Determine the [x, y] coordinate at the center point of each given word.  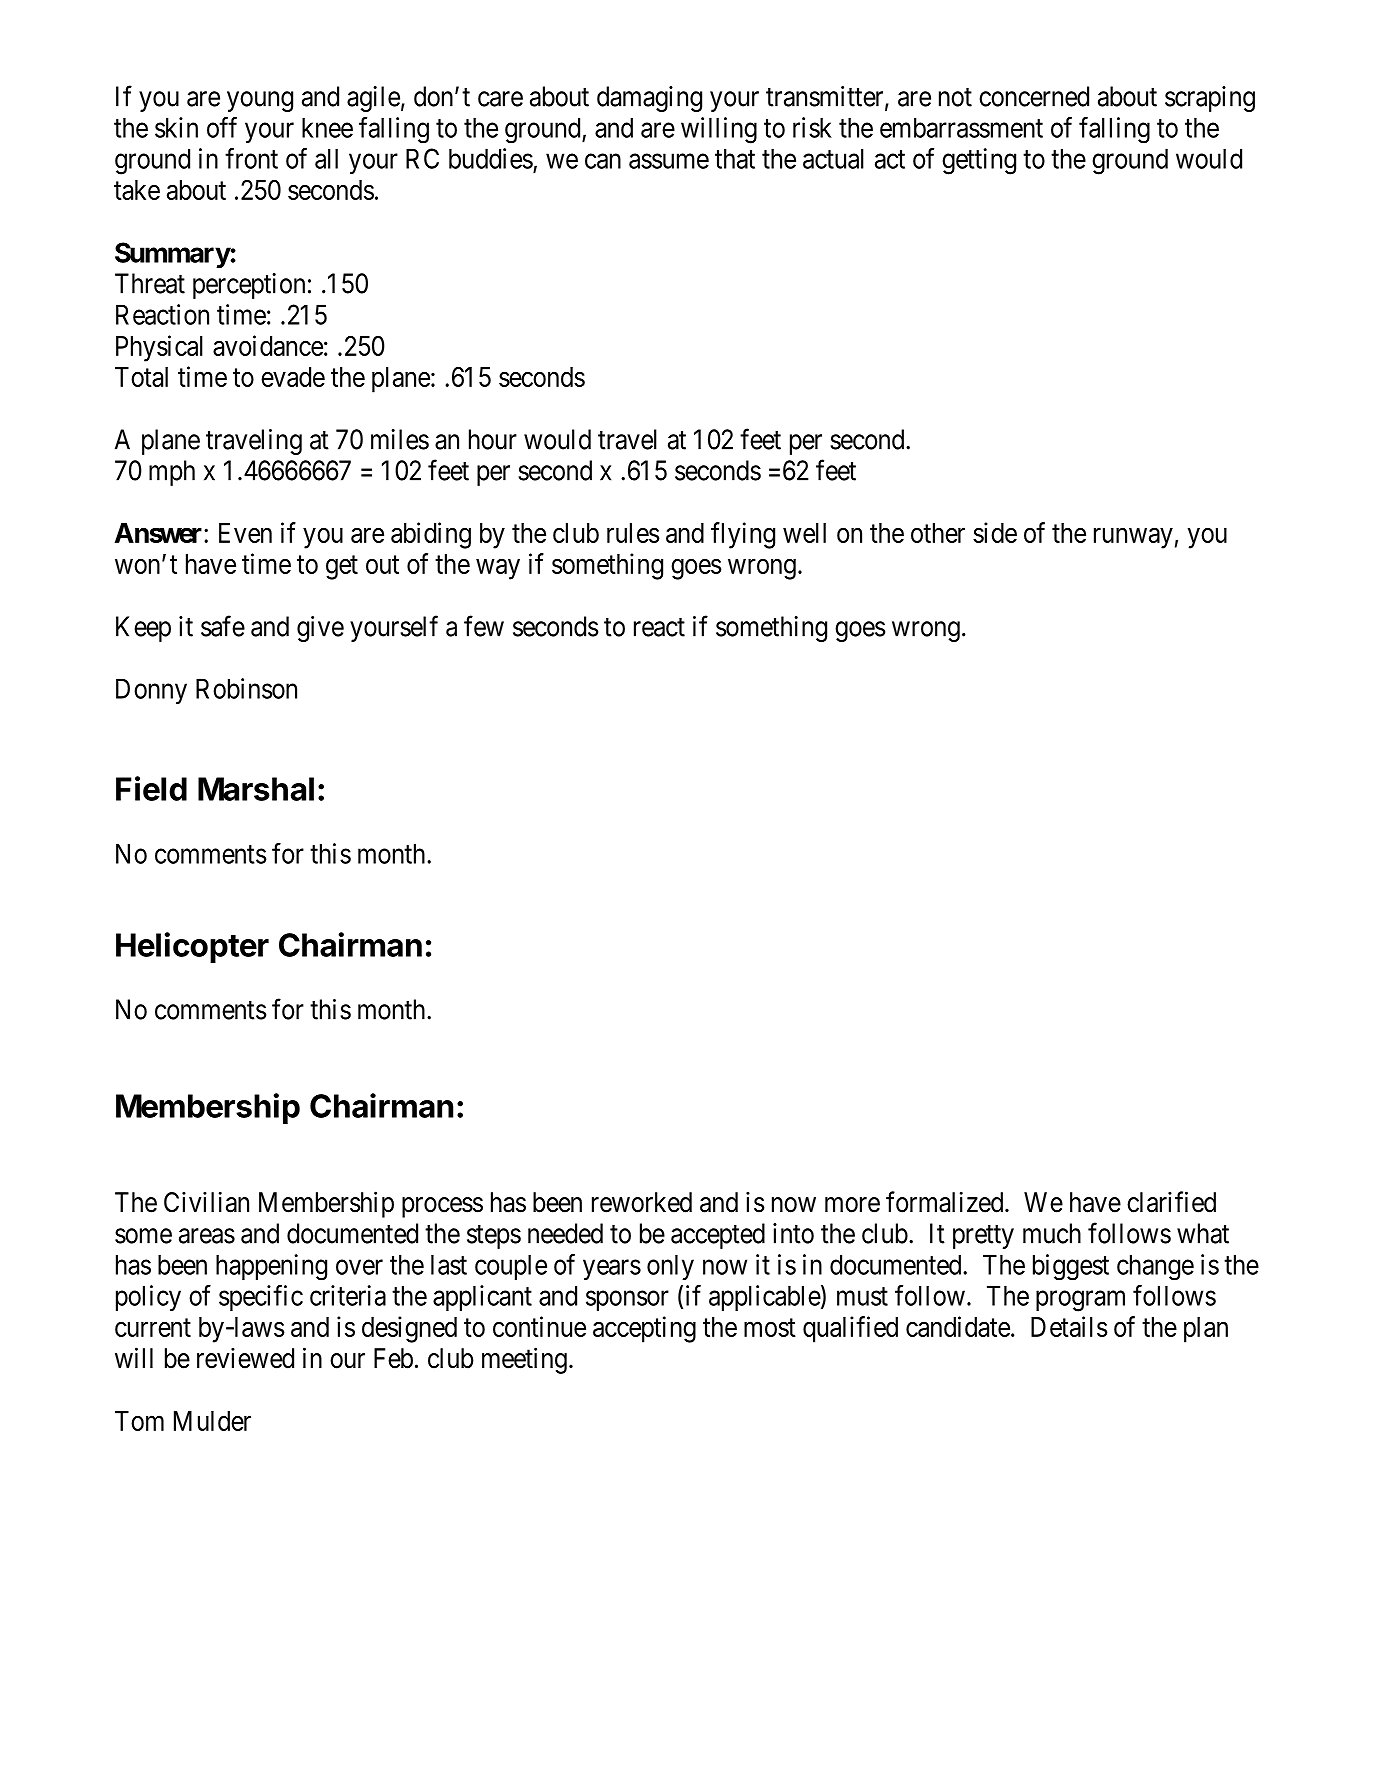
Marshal [256, 789]
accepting [644, 1329]
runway [1133, 538]
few [484, 626]
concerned [1034, 96]
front [251, 158]
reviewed [245, 1358]
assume [669, 161]
